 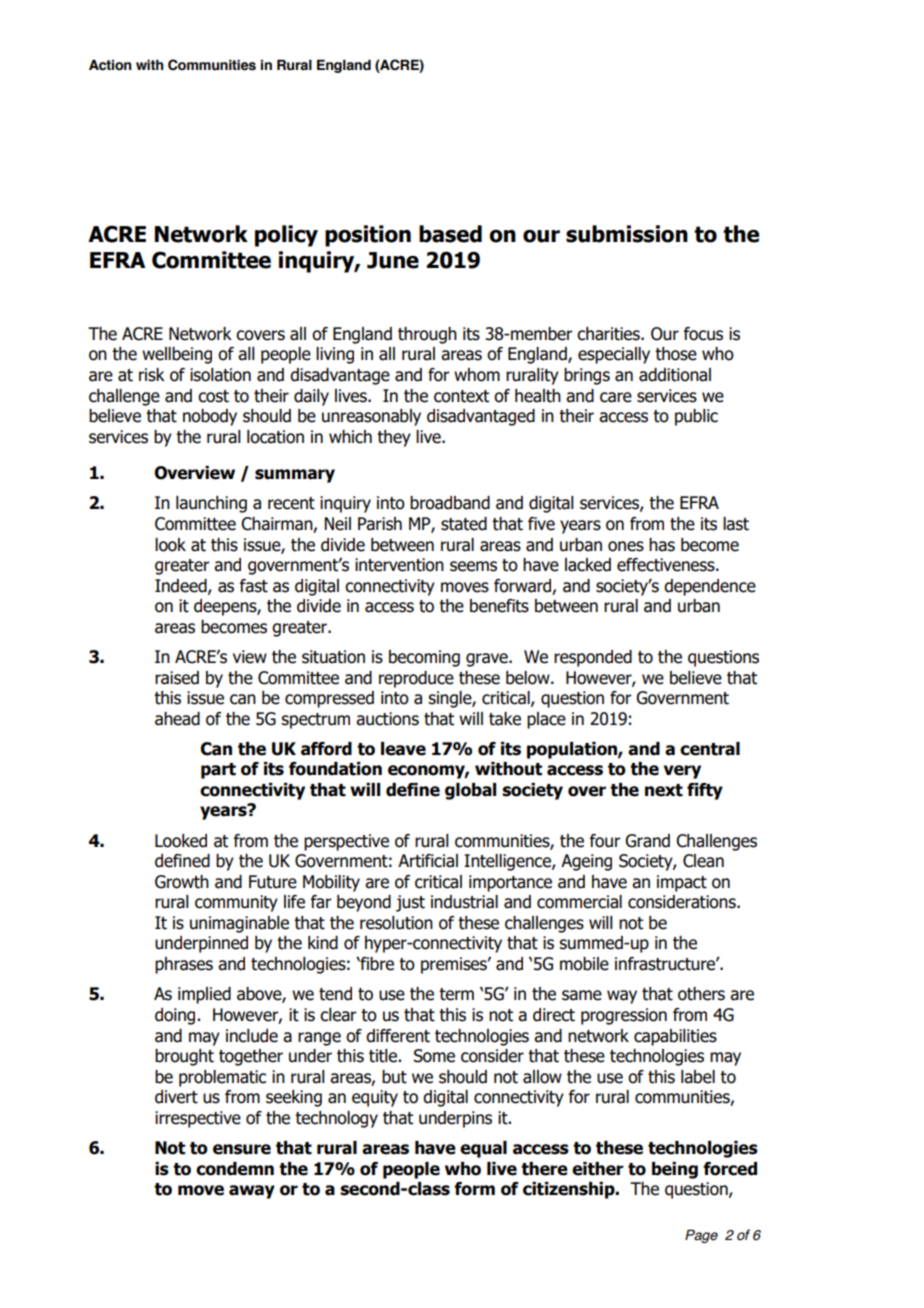 What do you see at coordinates (450, 234) in the image?
I see `based` at bounding box center [450, 234].
